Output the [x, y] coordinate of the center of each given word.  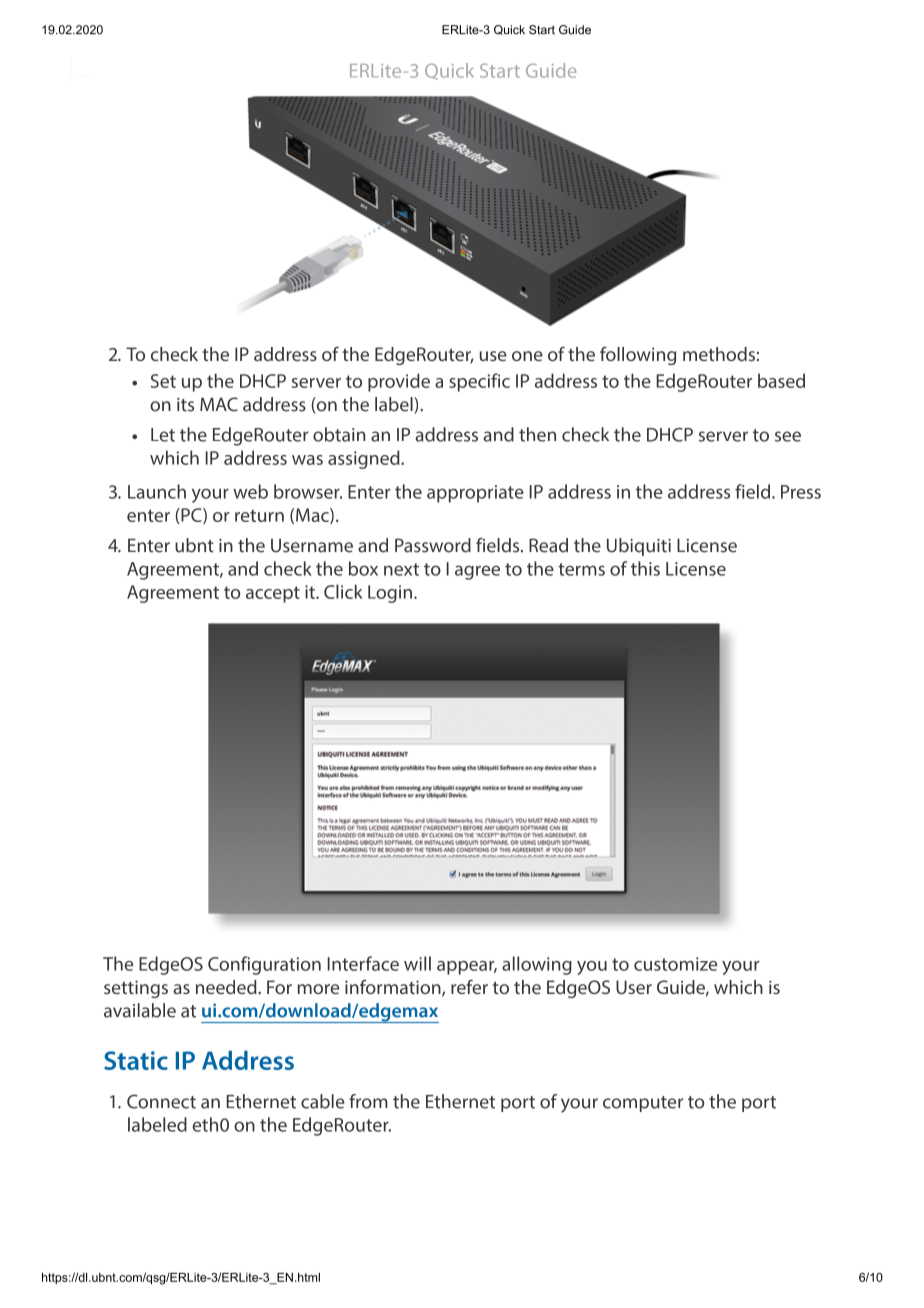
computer [643, 1104]
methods [719, 354]
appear [467, 968]
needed [227, 987]
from [368, 1101]
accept [273, 594]
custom [664, 964]
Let [163, 435]
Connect [161, 1101]
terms [581, 569]
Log [382, 594]
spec [467, 385]
